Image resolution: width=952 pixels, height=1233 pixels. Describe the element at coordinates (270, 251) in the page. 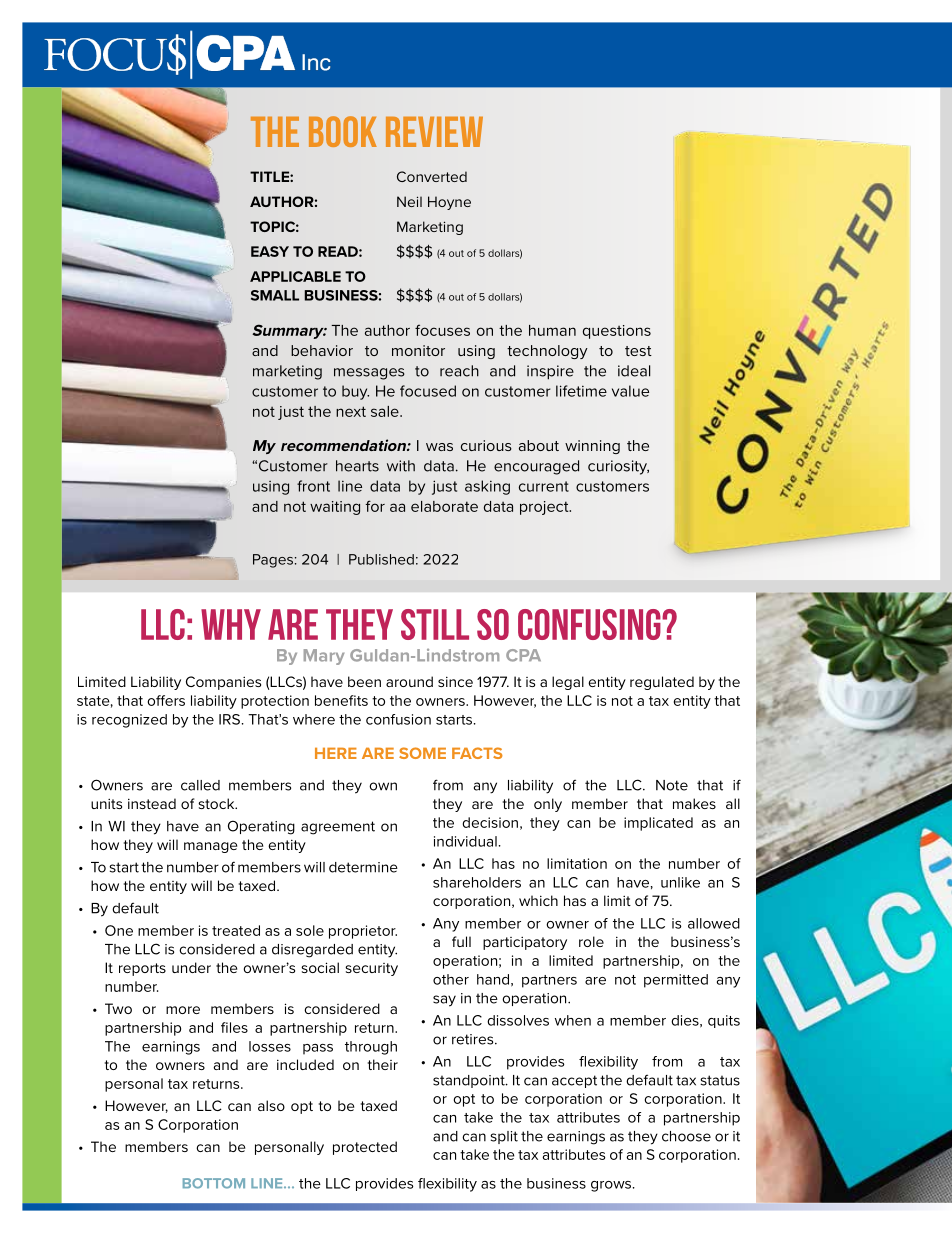

I see `EASY` at that location.
